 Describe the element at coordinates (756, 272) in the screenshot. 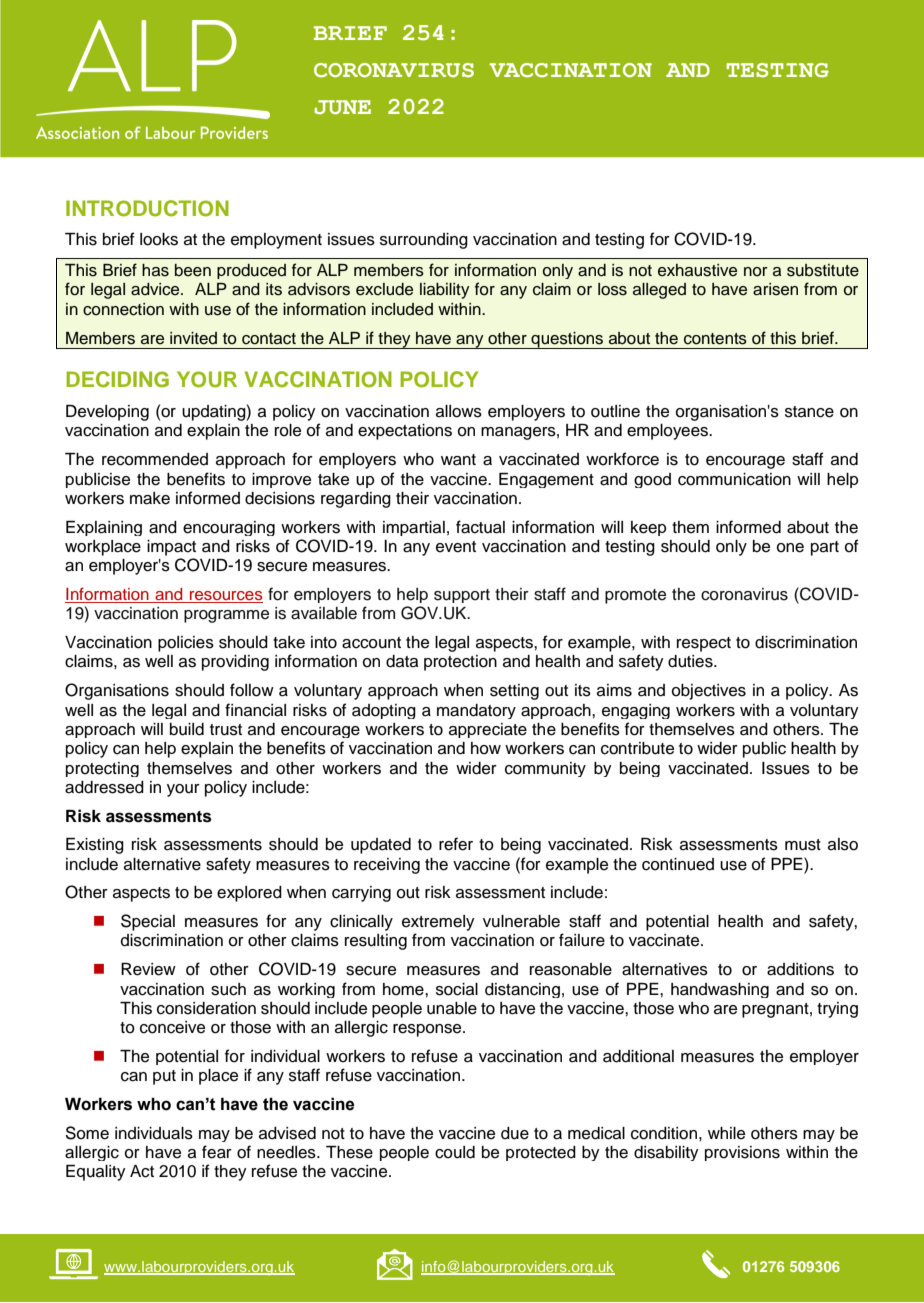

I see `nor` at that location.
